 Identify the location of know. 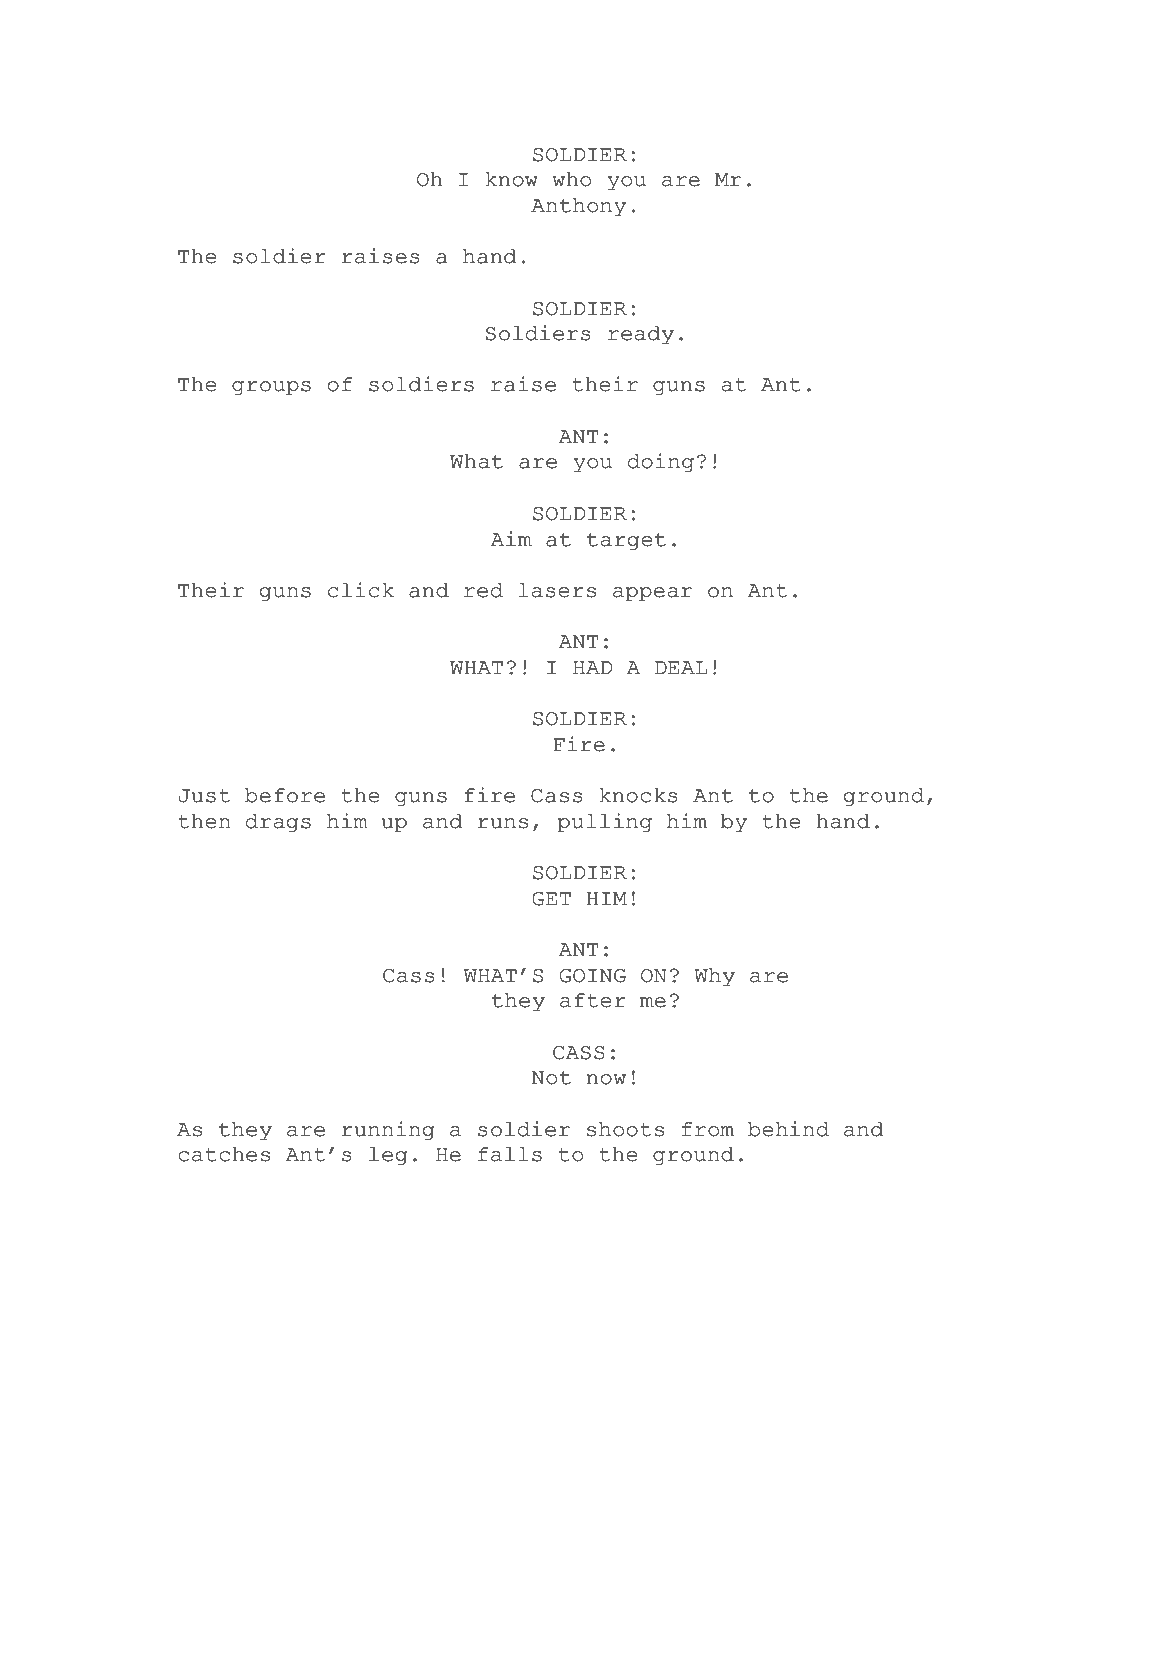
(512, 179).
